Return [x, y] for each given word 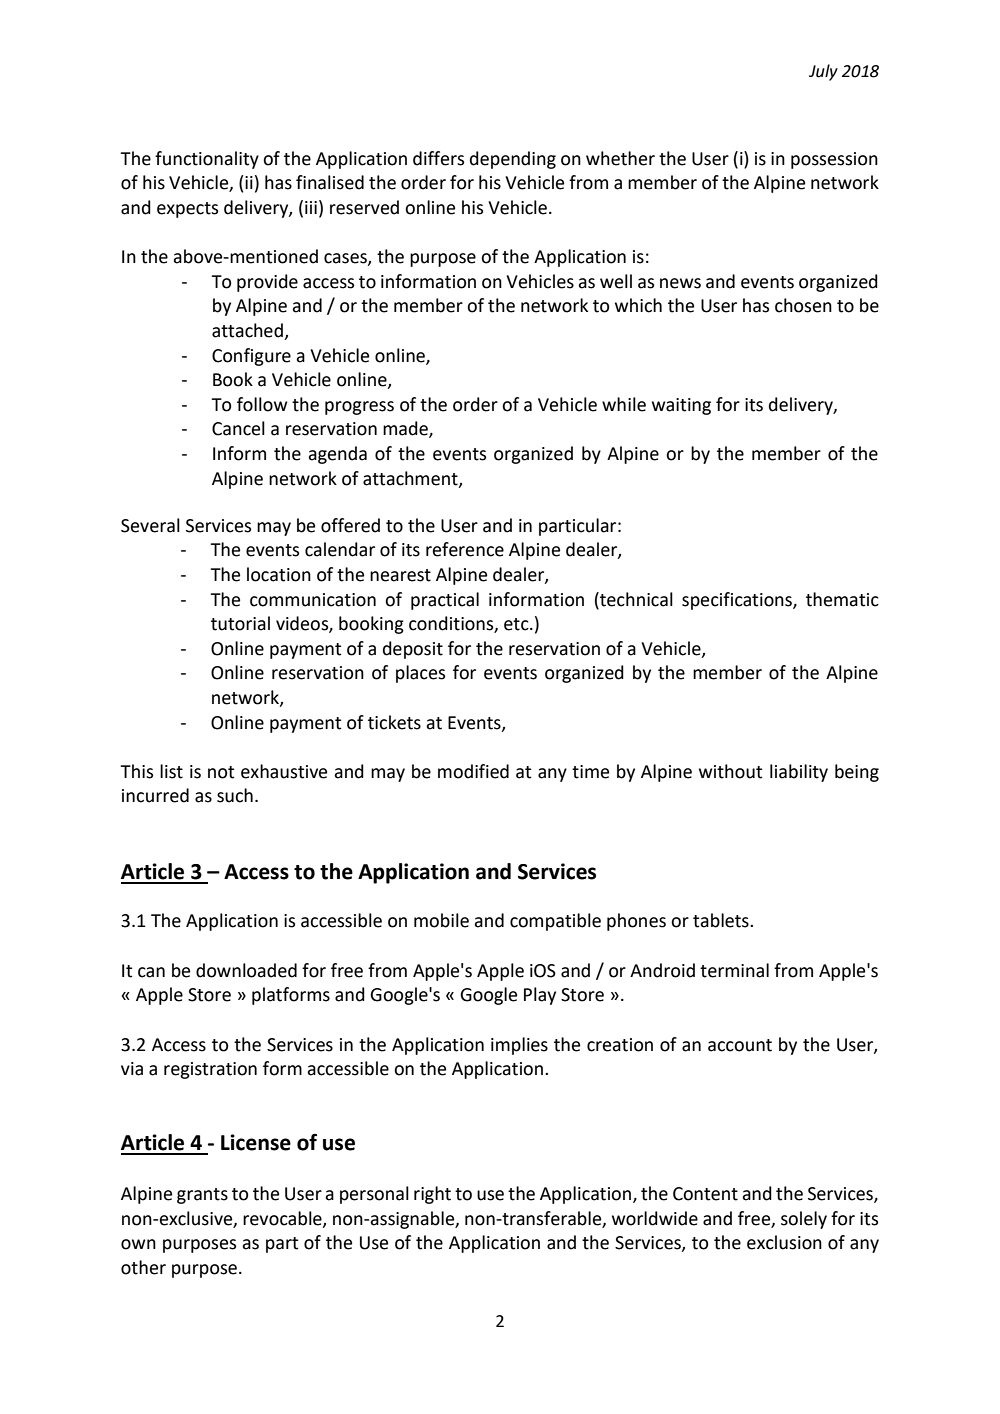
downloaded [246, 970]
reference [465, 549]
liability [799, 773]
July [823, 72]
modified [473, 771]
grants [202, 1196]
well [616, 281]
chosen [803, 305]
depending [513, 160]
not [221, 772]
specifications [738, 601]
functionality [207, 160]
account [740, 1045]
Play [540, 996]
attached [248, 331]
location [279, 574]
